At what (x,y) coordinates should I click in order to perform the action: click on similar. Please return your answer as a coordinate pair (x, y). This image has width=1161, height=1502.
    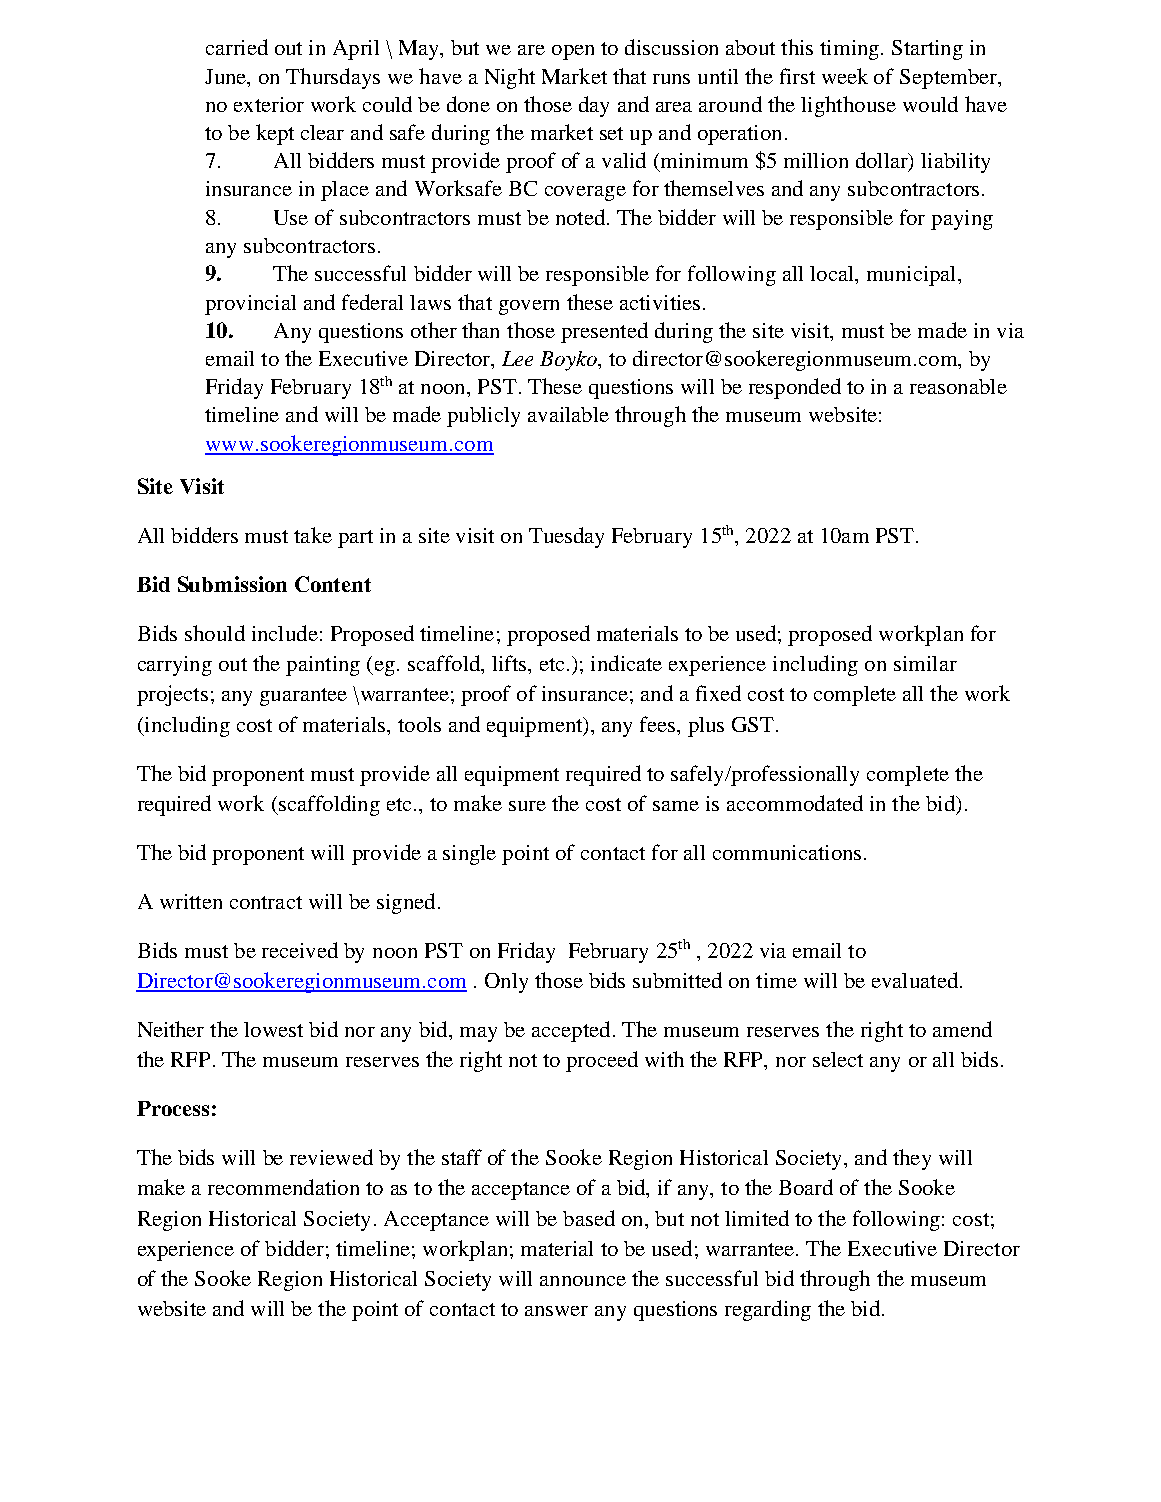
    Looking at the image, I should click on (925, 663).
